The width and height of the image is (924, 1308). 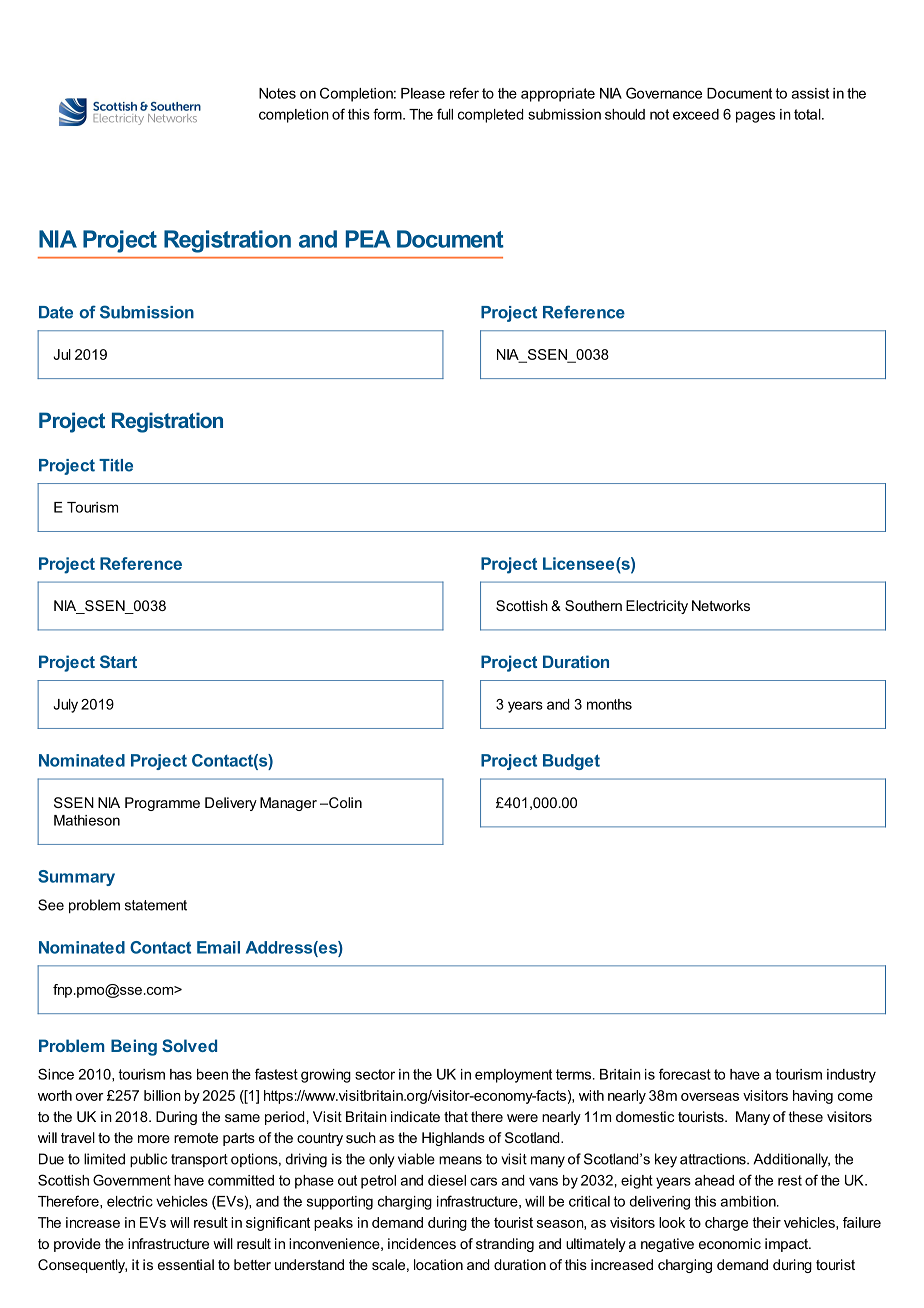 I want to click on Networks, so click(x=721, y=605).
